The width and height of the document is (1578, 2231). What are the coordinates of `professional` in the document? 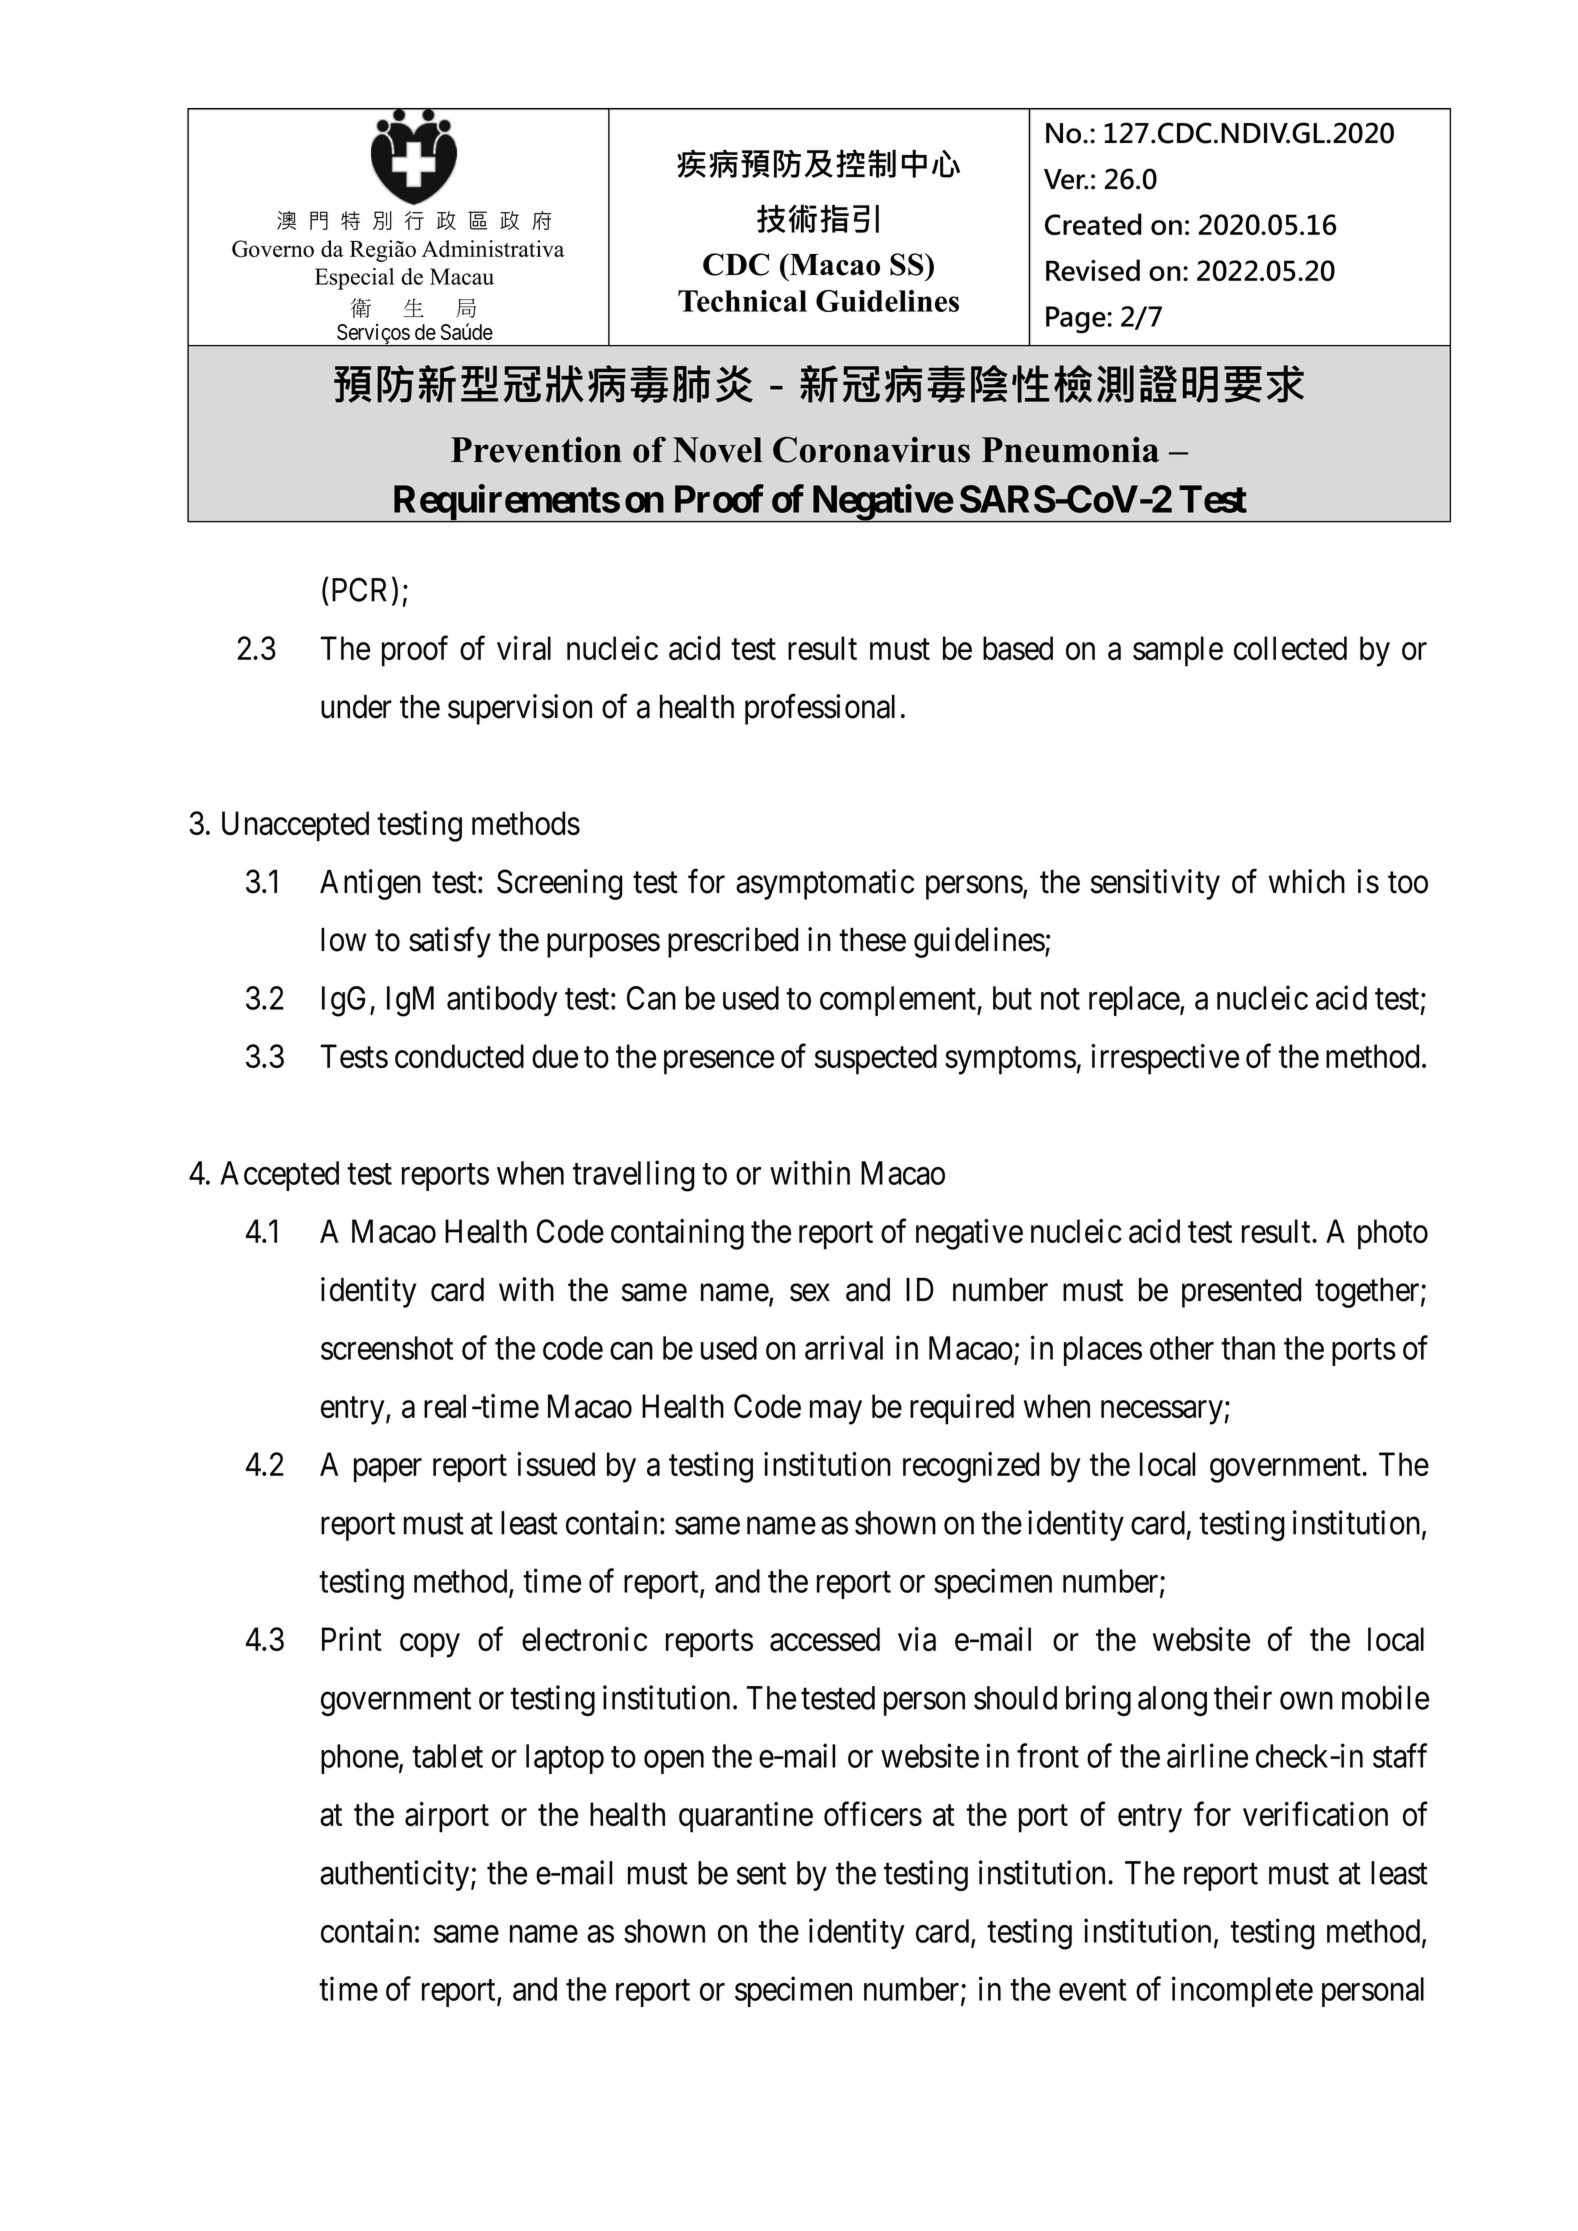 It's located at (820, 709).
